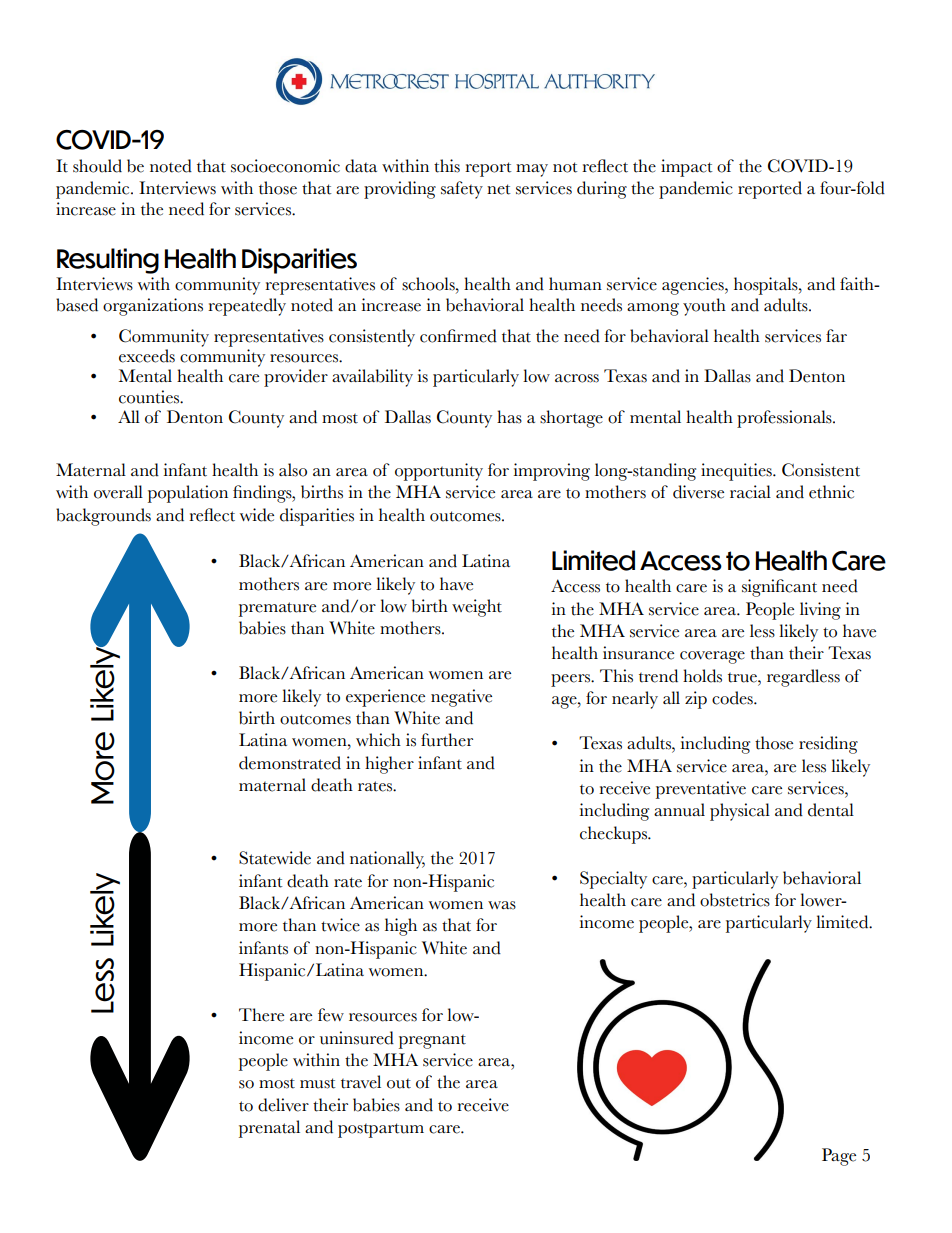  I want to click on should, so click(97, 166).
